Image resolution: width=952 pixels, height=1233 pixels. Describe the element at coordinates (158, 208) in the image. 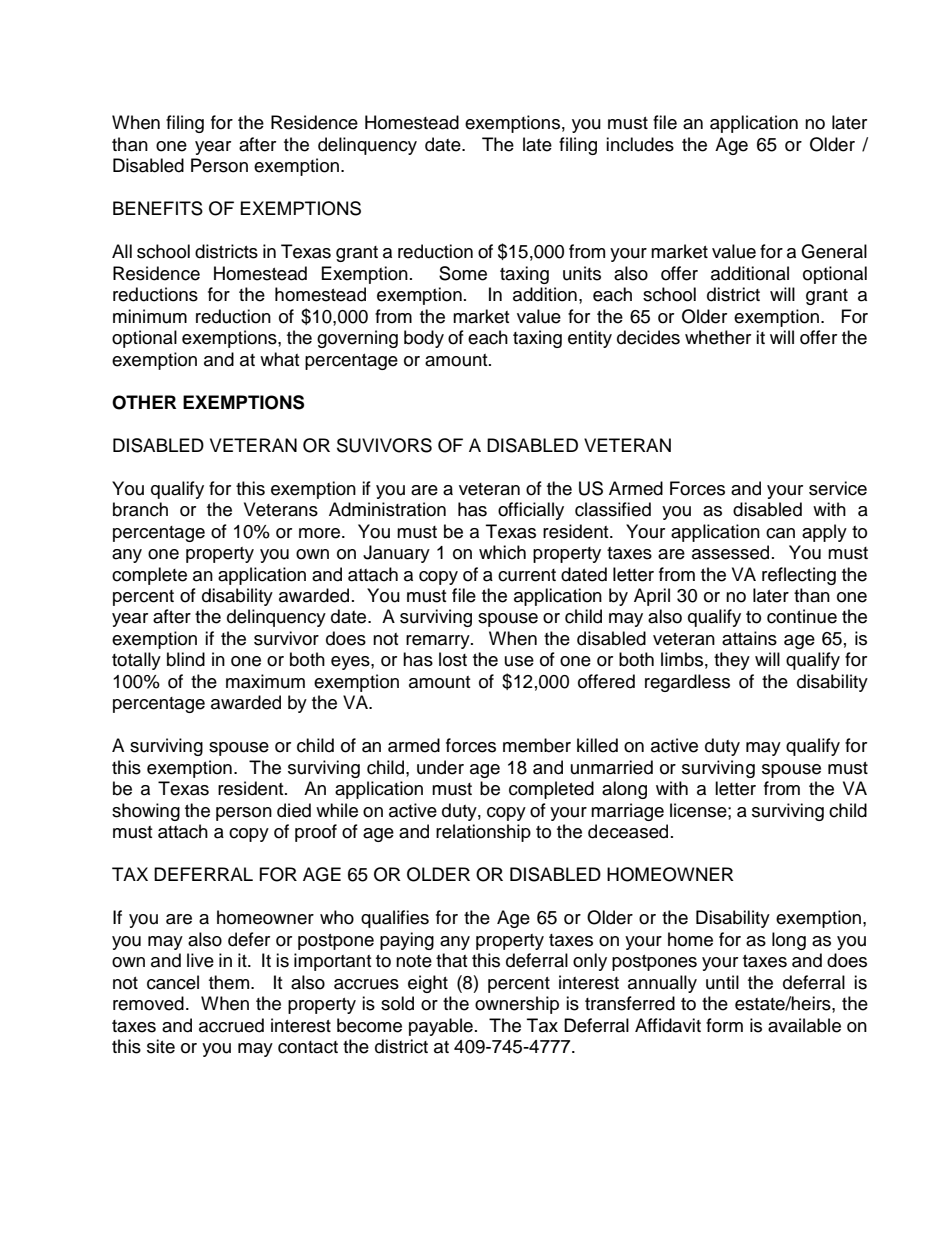

I see `BENEFITS` at that location.
